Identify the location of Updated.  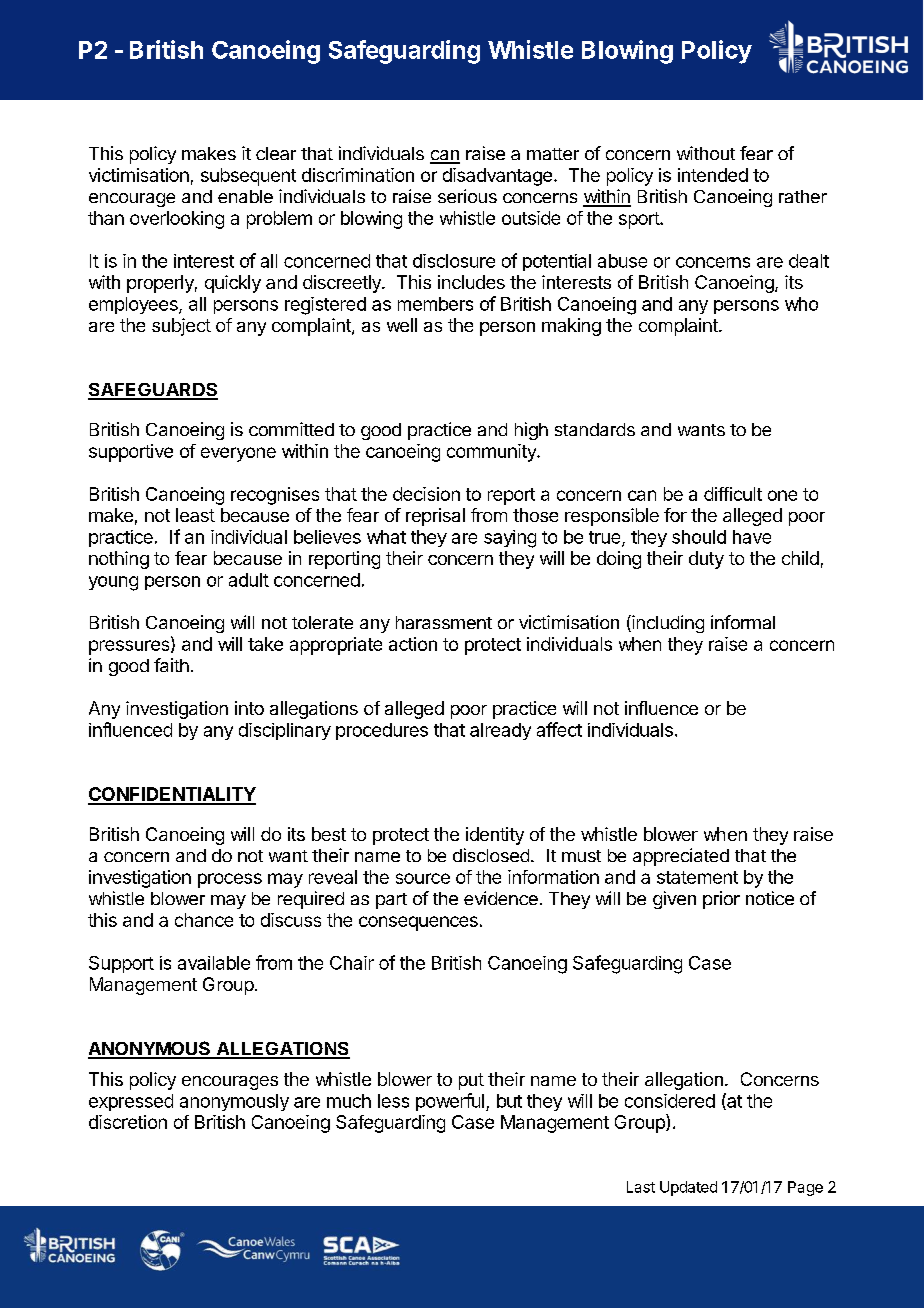
(688, 1188).
